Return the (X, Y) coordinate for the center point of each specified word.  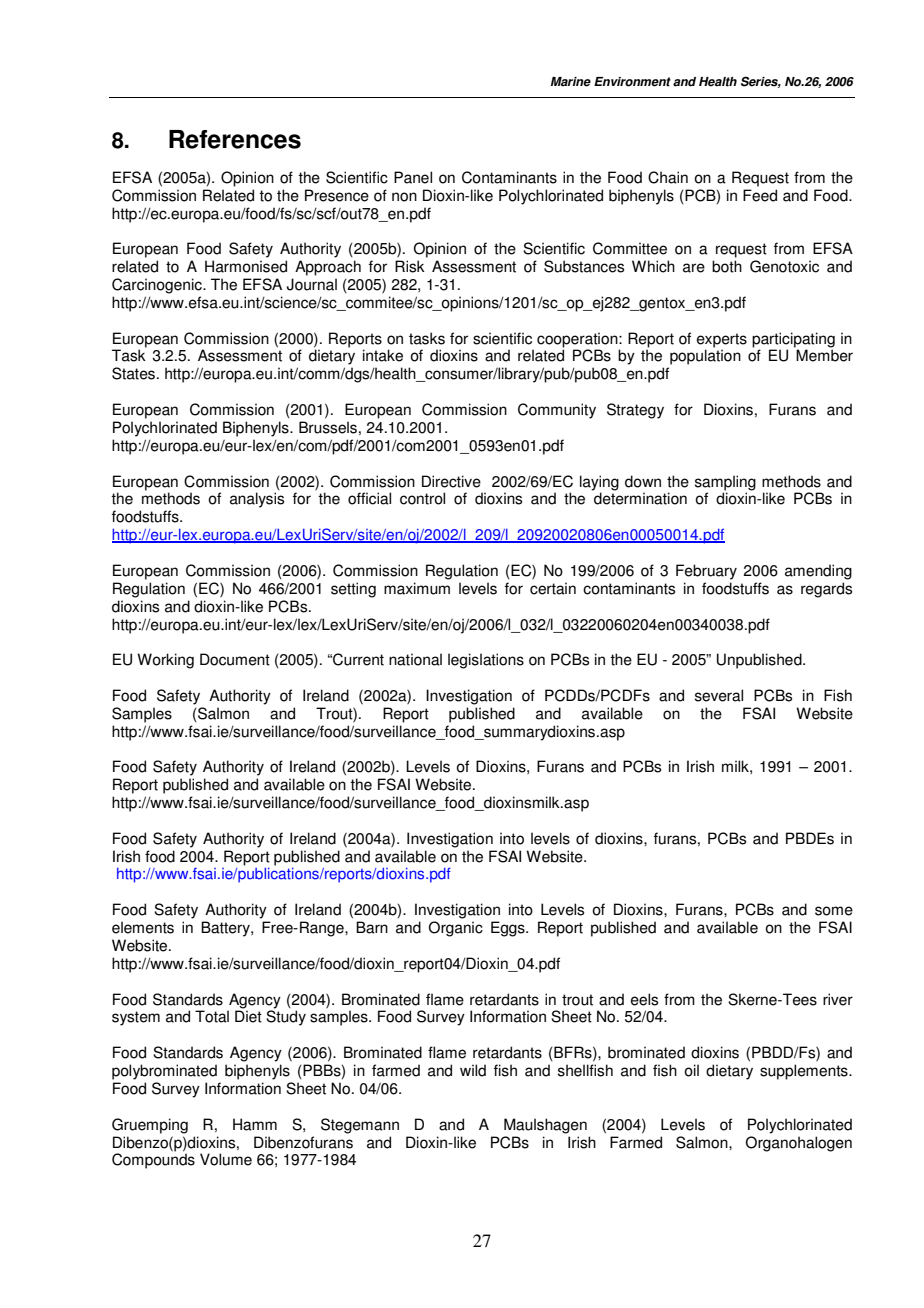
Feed (760, 195)
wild (473, 1070)
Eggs (509, 929)
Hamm (255, 1124)
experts (722, 341)
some (834, 911)
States (135, 373)
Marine (571, 82)
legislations (486, 661)
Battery (226, 929)
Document (235, 659)
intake (383, 355)
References (235, 139)
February (706, 572)
